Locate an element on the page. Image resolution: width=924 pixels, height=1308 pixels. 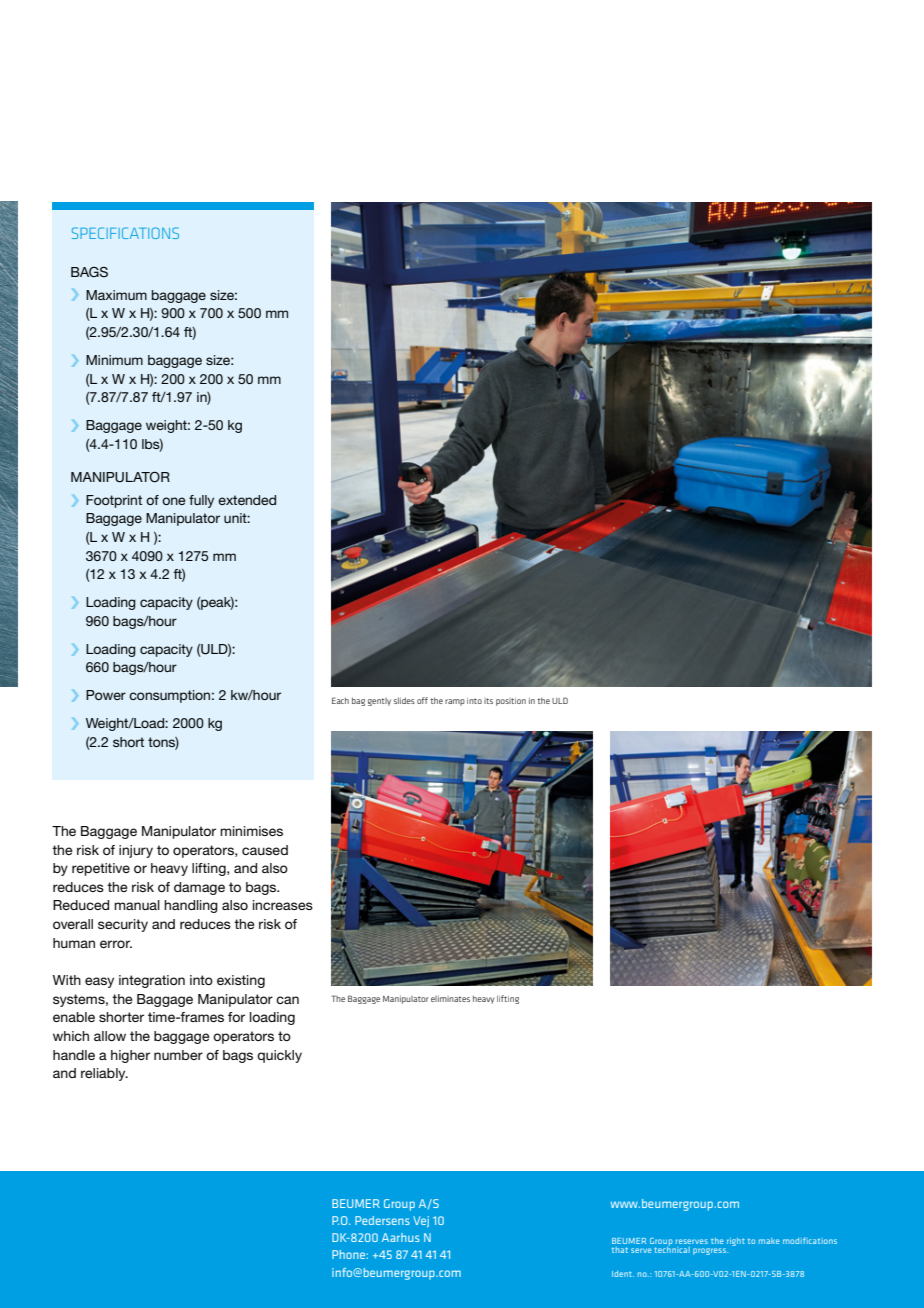
Aarhus is located at coordinates (401, 1237).
